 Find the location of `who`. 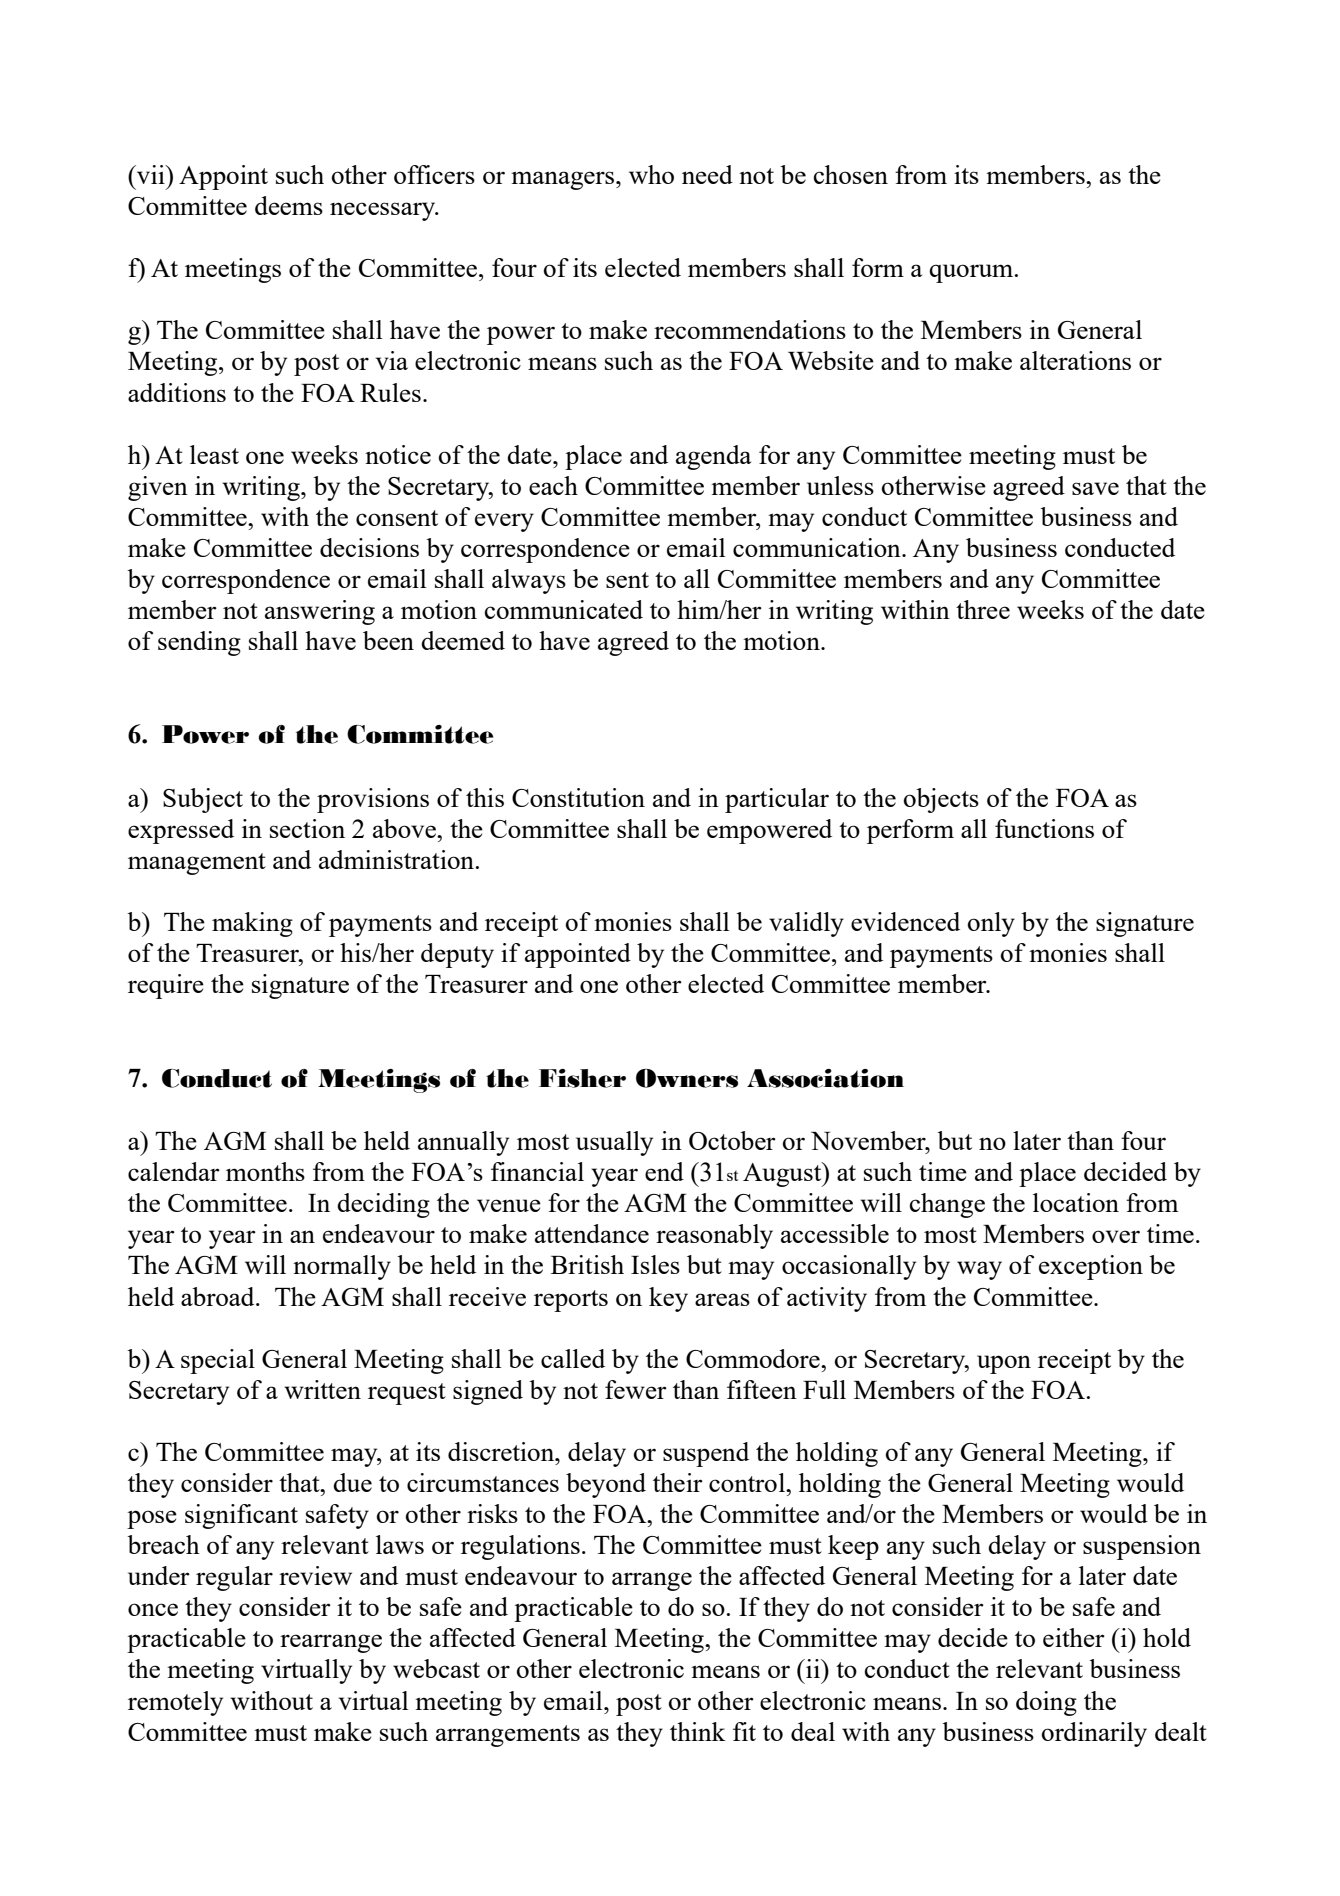

who is located at coordinates (651, 174).
